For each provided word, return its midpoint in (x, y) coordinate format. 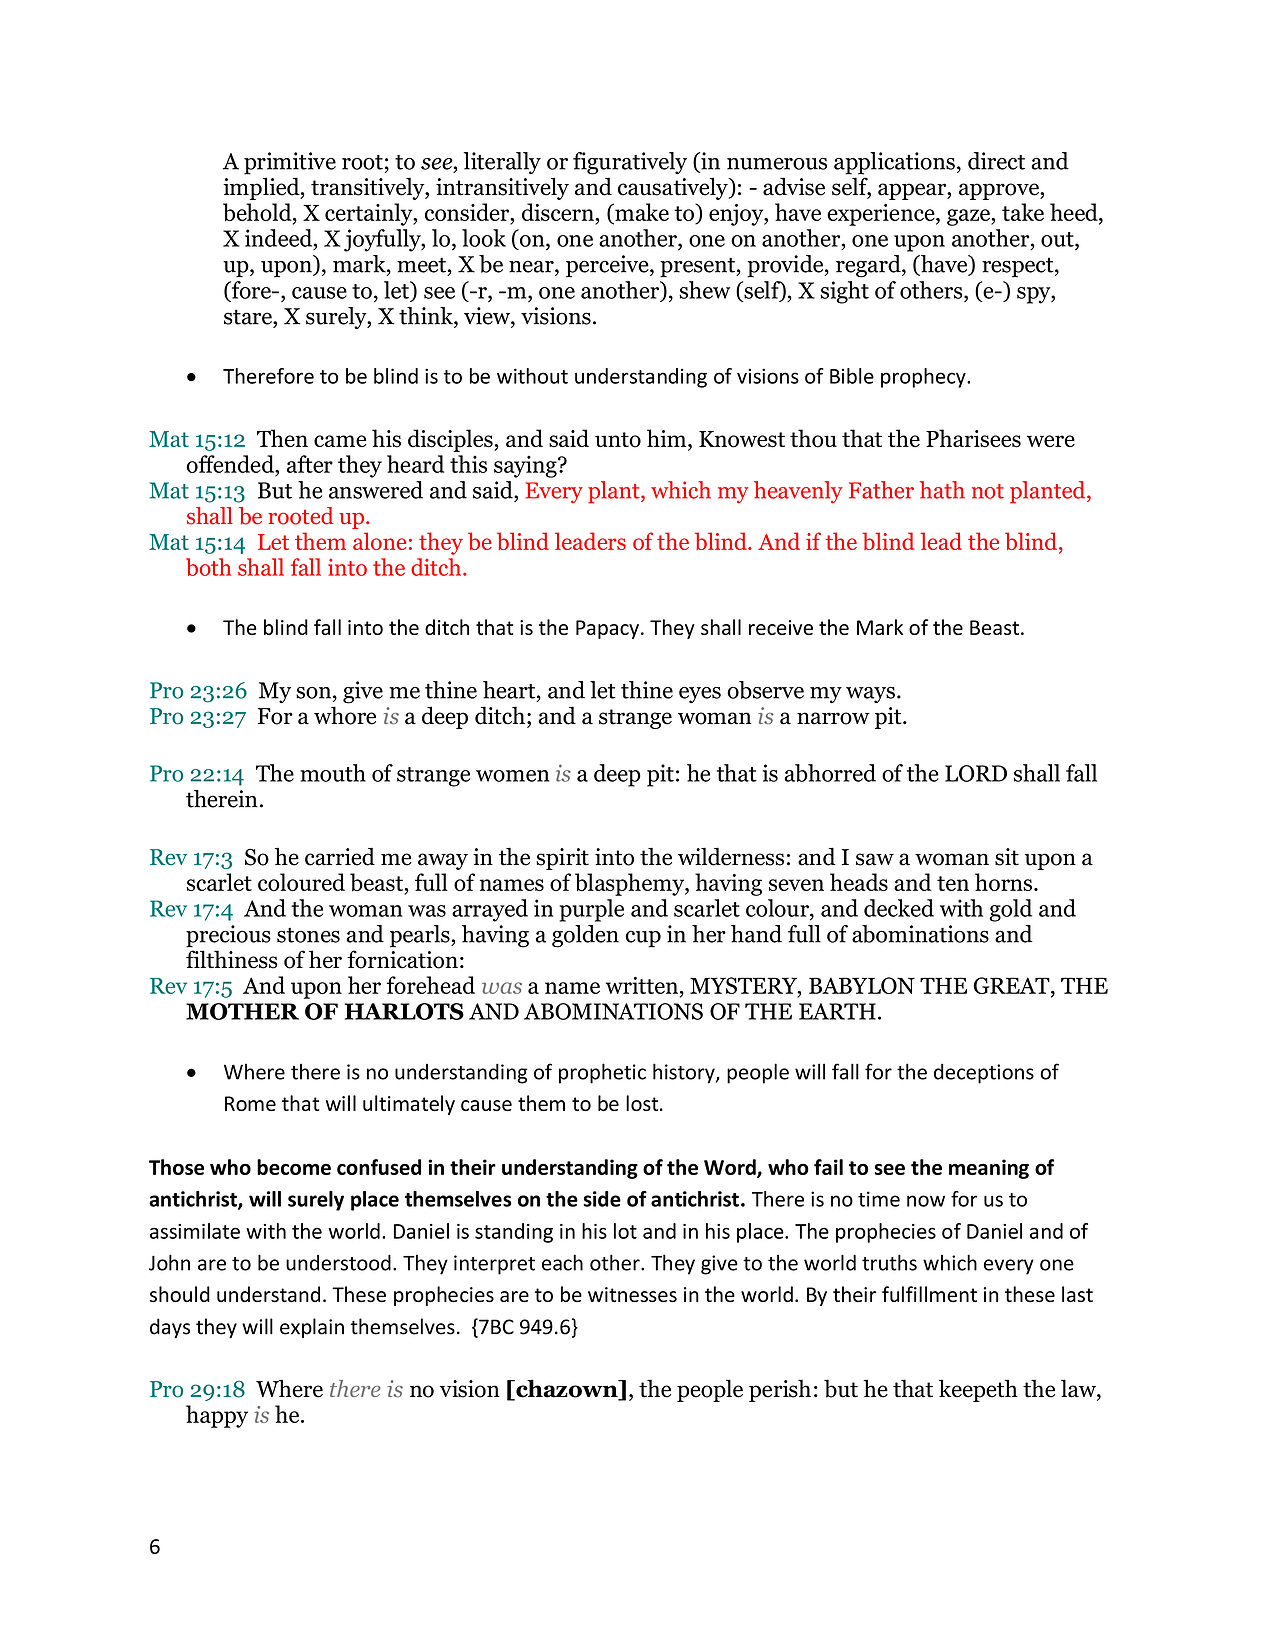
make (641, 212)
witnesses (632, 1294)
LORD (976, 773)
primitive (290, 163)
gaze (969, 217)
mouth (333, 773)
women (512, 776)
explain (312, 1328)
